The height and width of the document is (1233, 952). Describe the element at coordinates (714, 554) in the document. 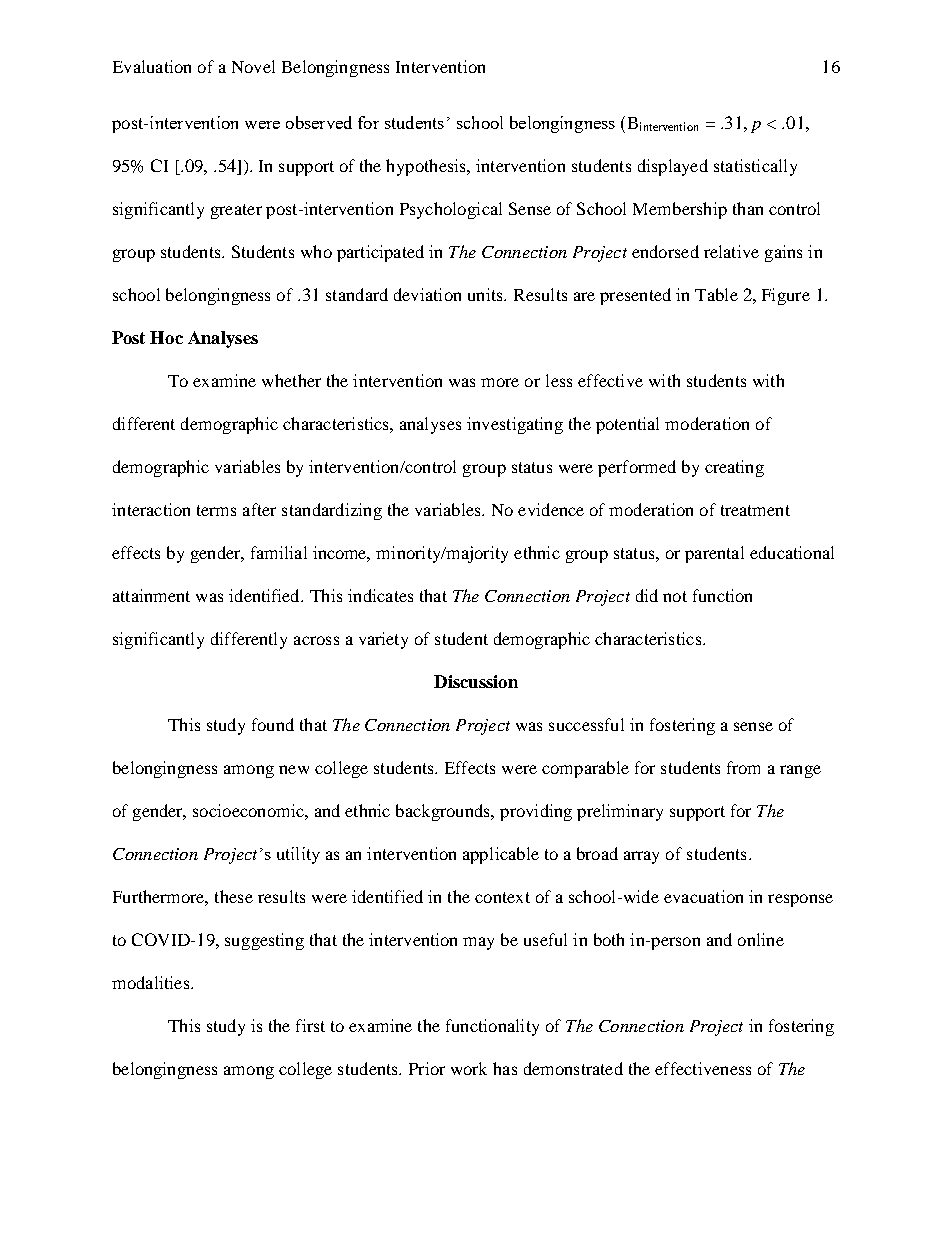

I see `parental` at that location.
